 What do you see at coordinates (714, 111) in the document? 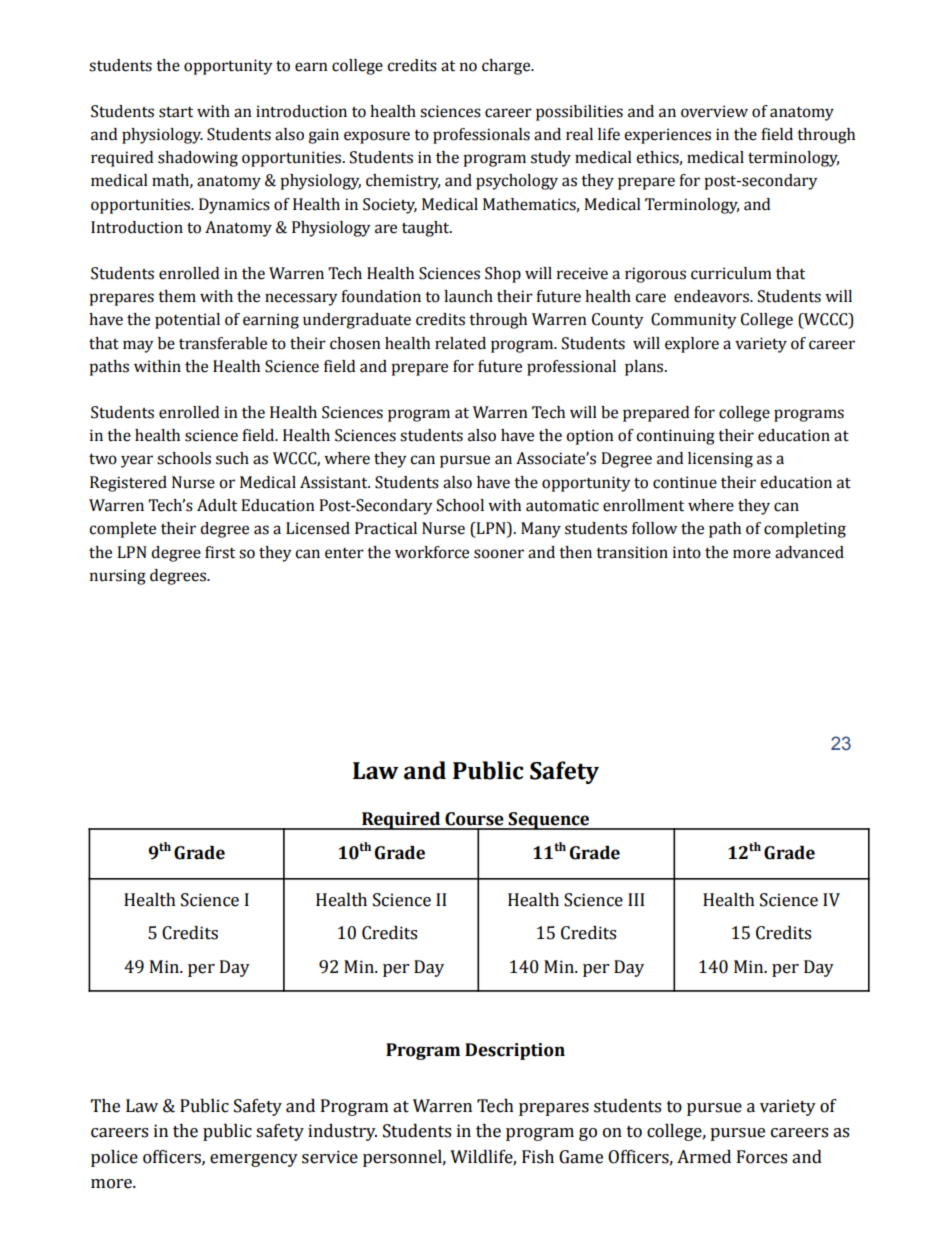
I see `overview` at bounding box center [714, 111].
